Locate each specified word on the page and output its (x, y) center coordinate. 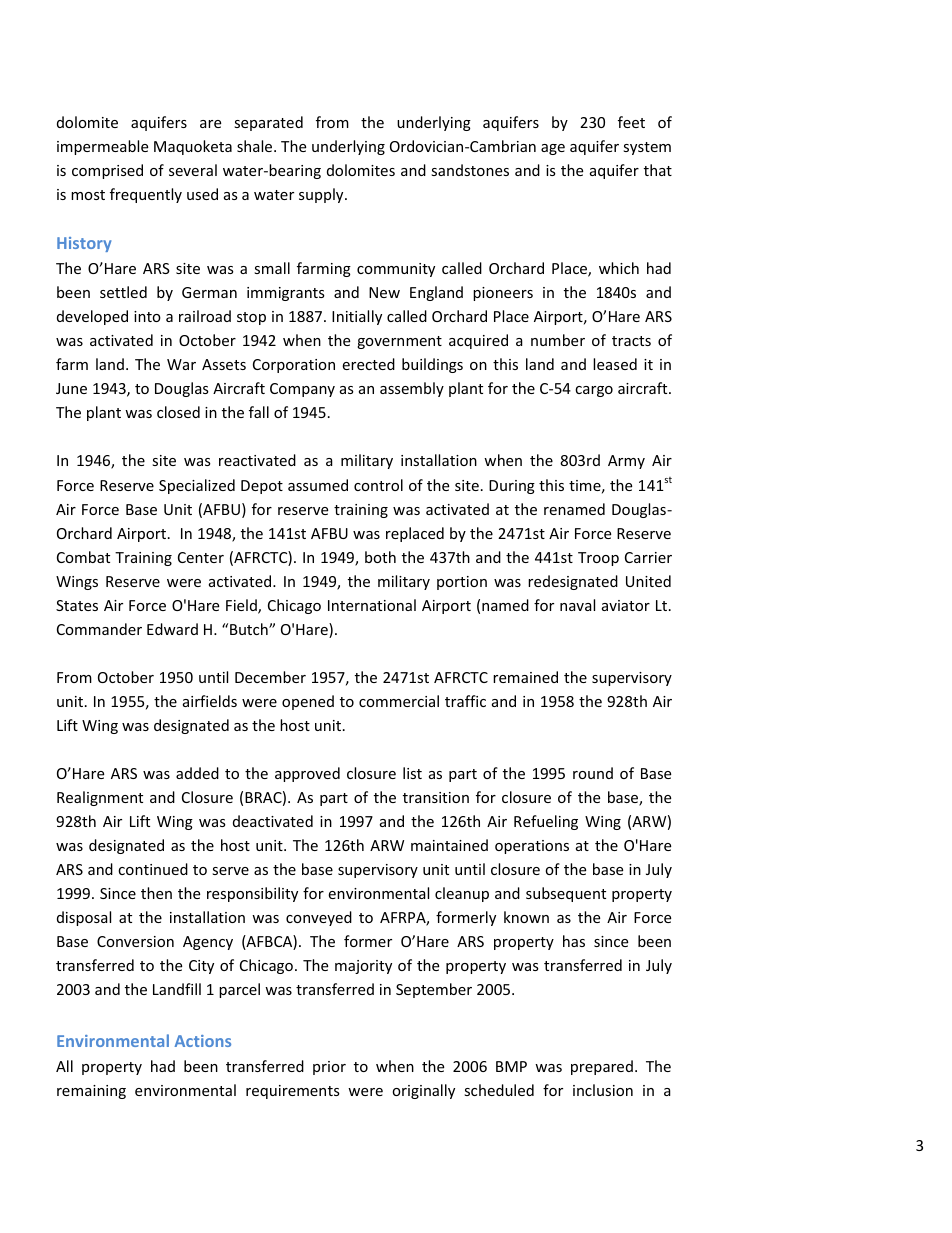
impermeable (102, 147)
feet (631, 122)
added (197, 773)
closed (178, 412)
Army (626, 462)
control (378, 485)
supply (322, 195)
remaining (91, 1092)
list (412, 773)
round (593, 773)
